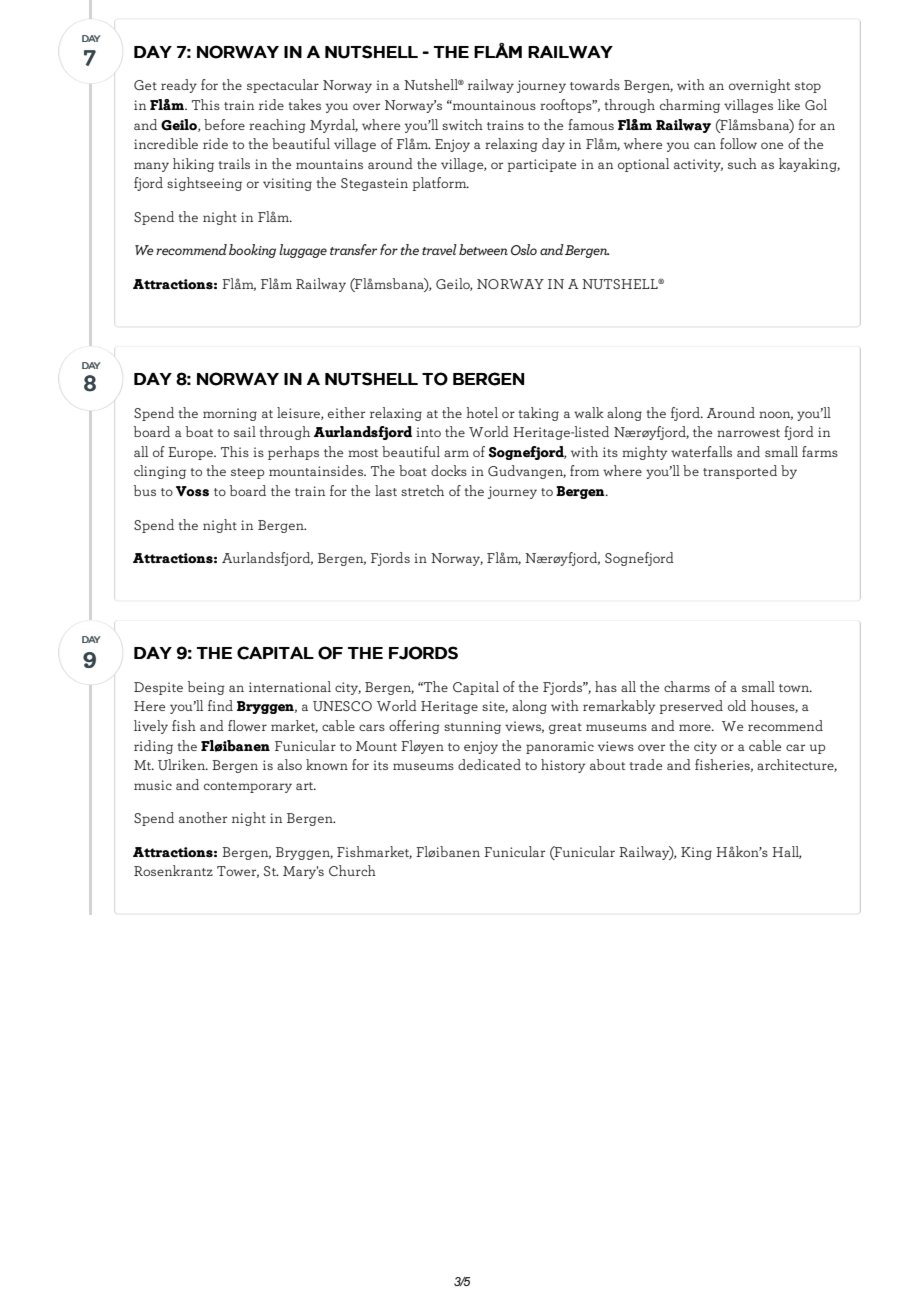 Image resolution: width=924 pixels, height=1308 pixels. Describe the element at coordinates (690, 106) in the screenshot. I see `charming` at that location.
